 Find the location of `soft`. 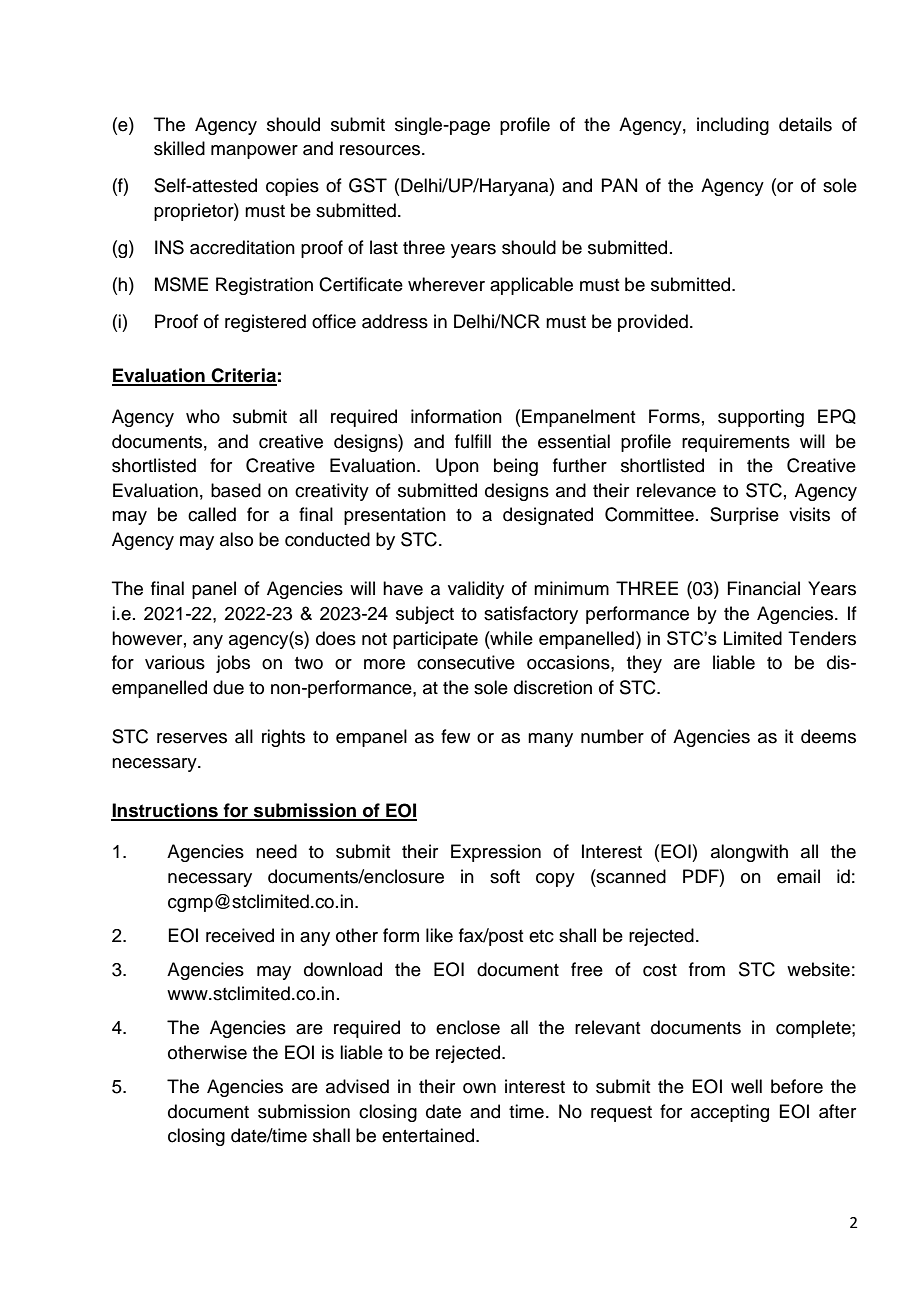

soft is located at coordinates (505, 876).
